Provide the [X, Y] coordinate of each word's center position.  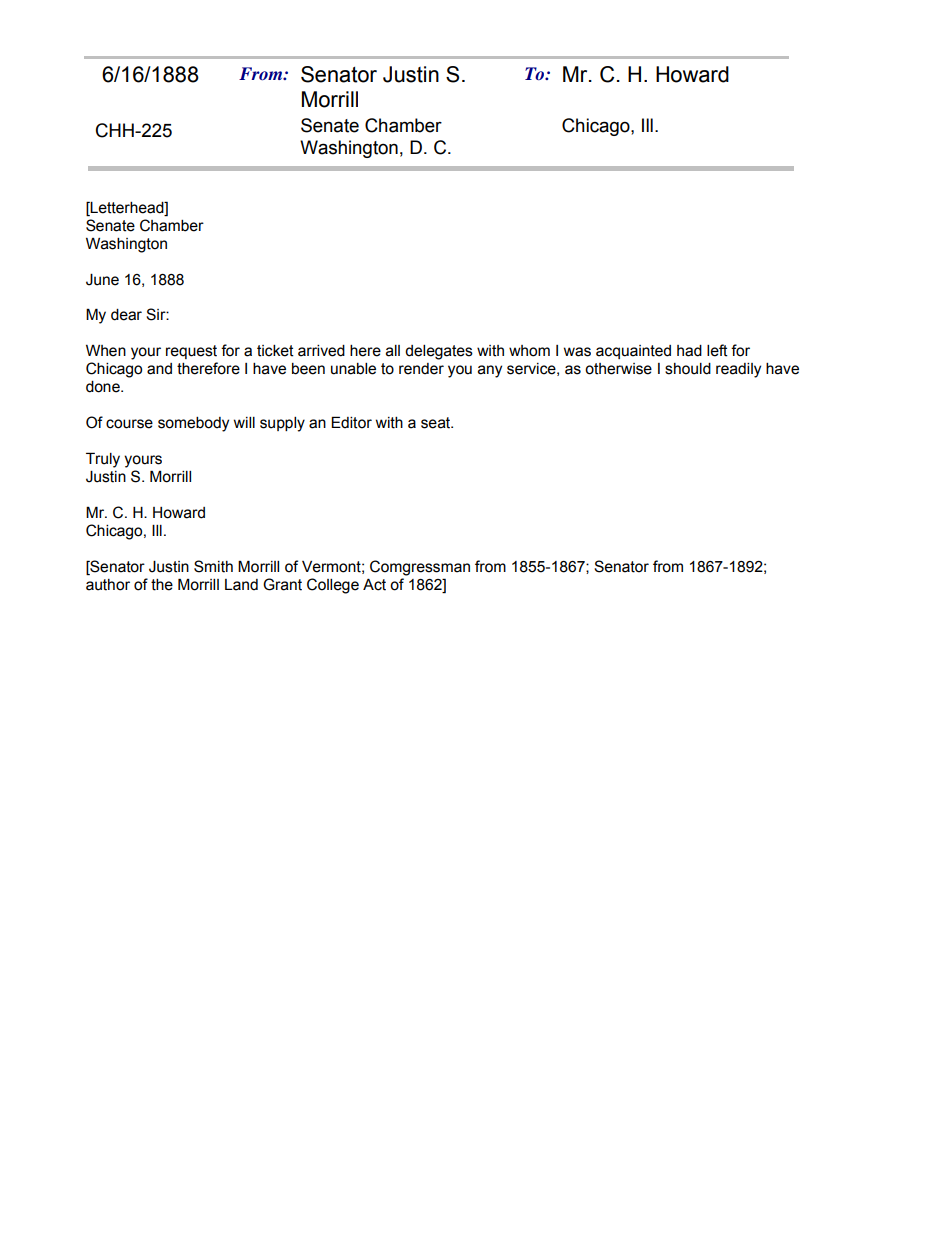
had [689, 351]
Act [374, 584]
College [333, 586]
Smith [213, 566]
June [102, 280]
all [393, 351]
